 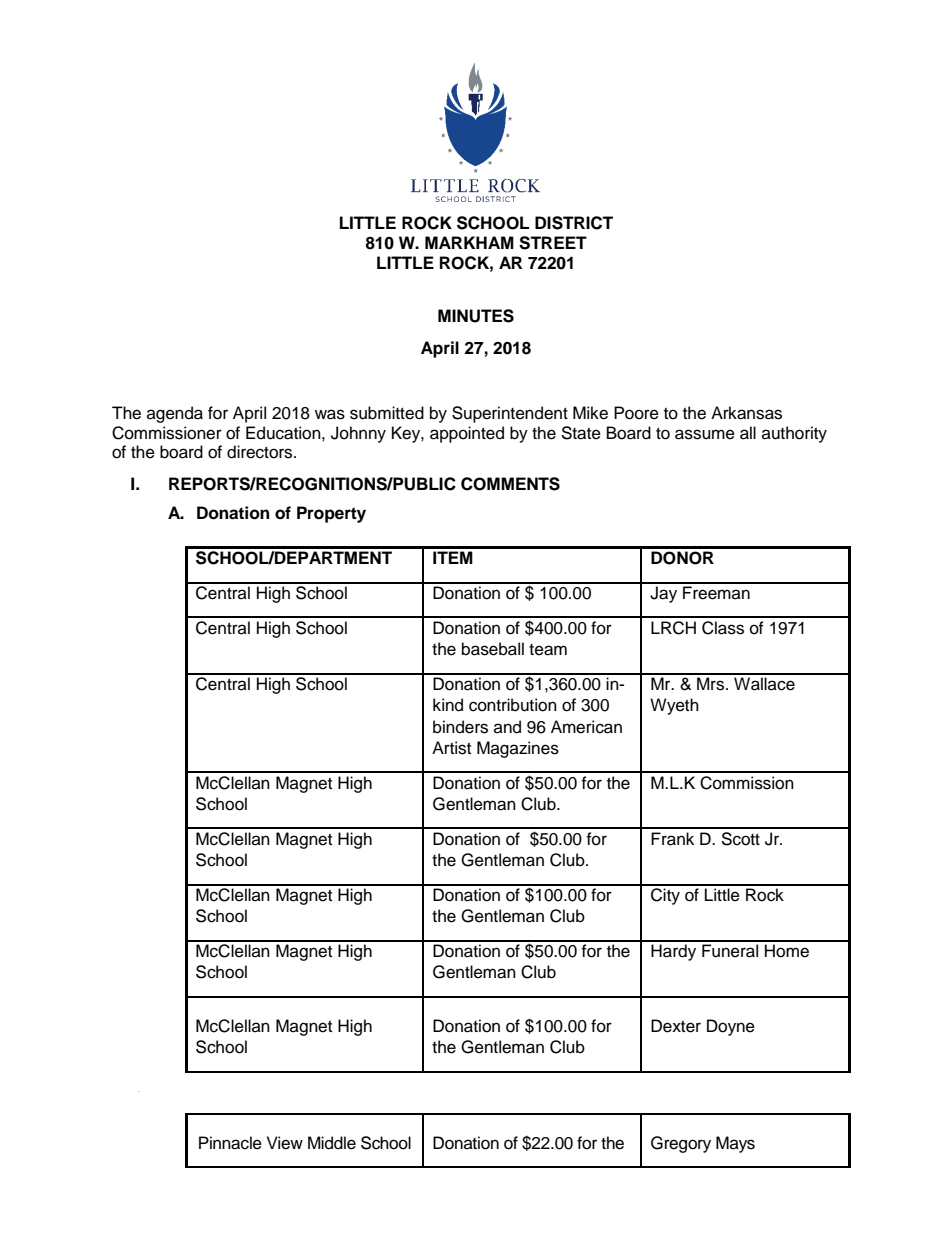 What do you see at coordinates (332, 1143) in the document?
I see `Middle` at bounding box center [332, 1143].
